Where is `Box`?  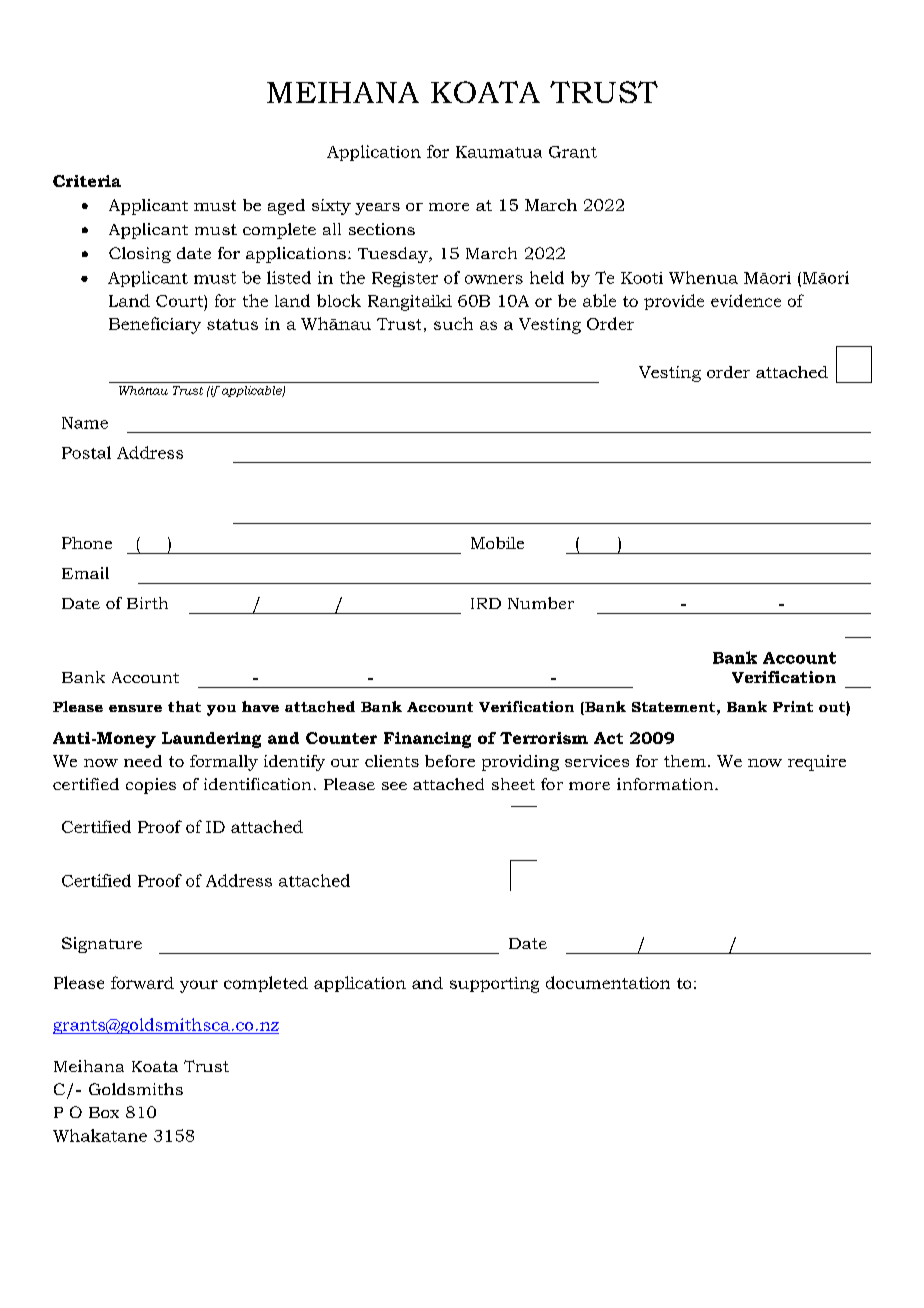 Box is located at coordinates (104, 1112).
